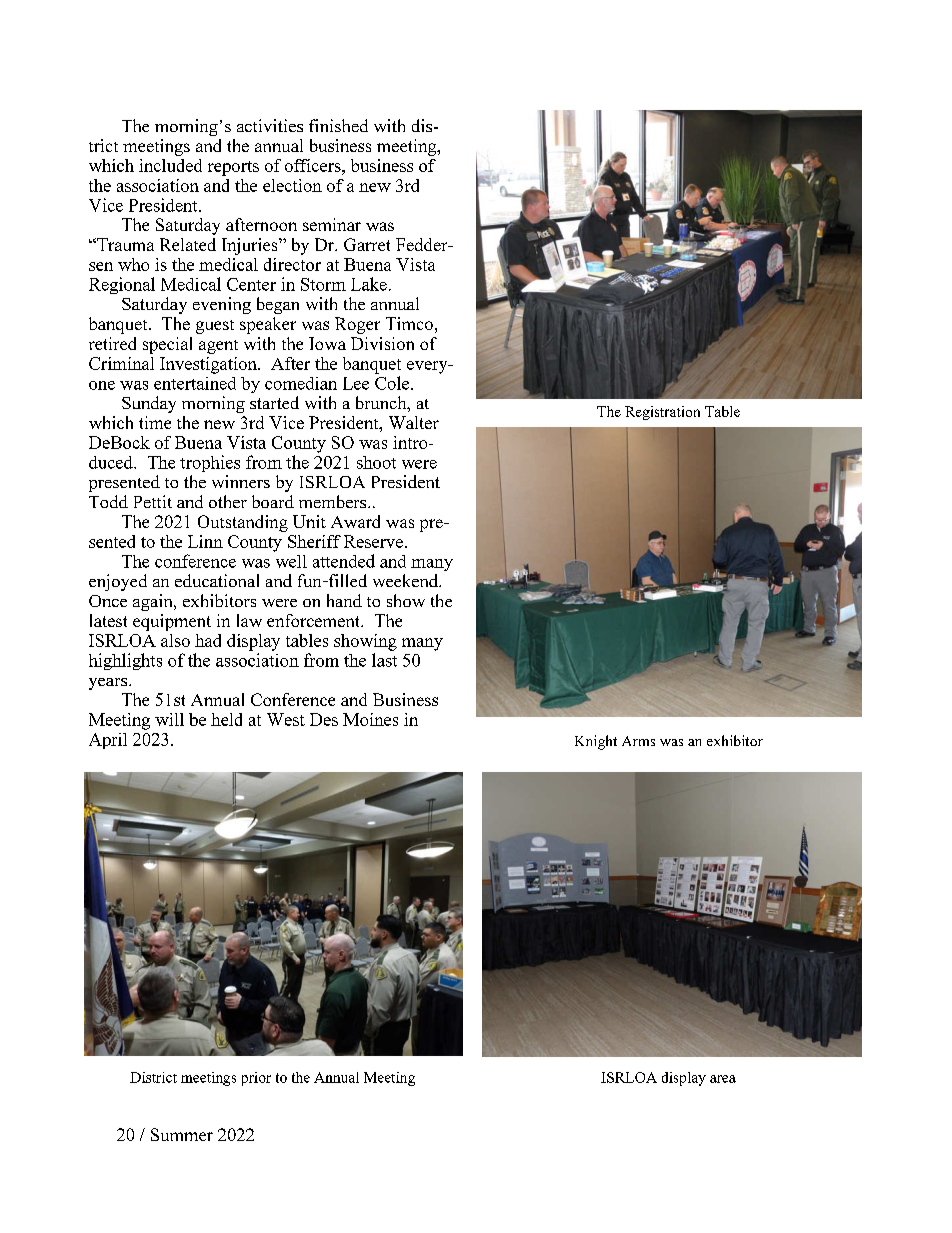 Image resolution: width=952 pixels, height=1233 pixels. What do you see at coordinates (182, 1134) in the screenshot?
I see `Summer` at bounding box center [182, 1134].
